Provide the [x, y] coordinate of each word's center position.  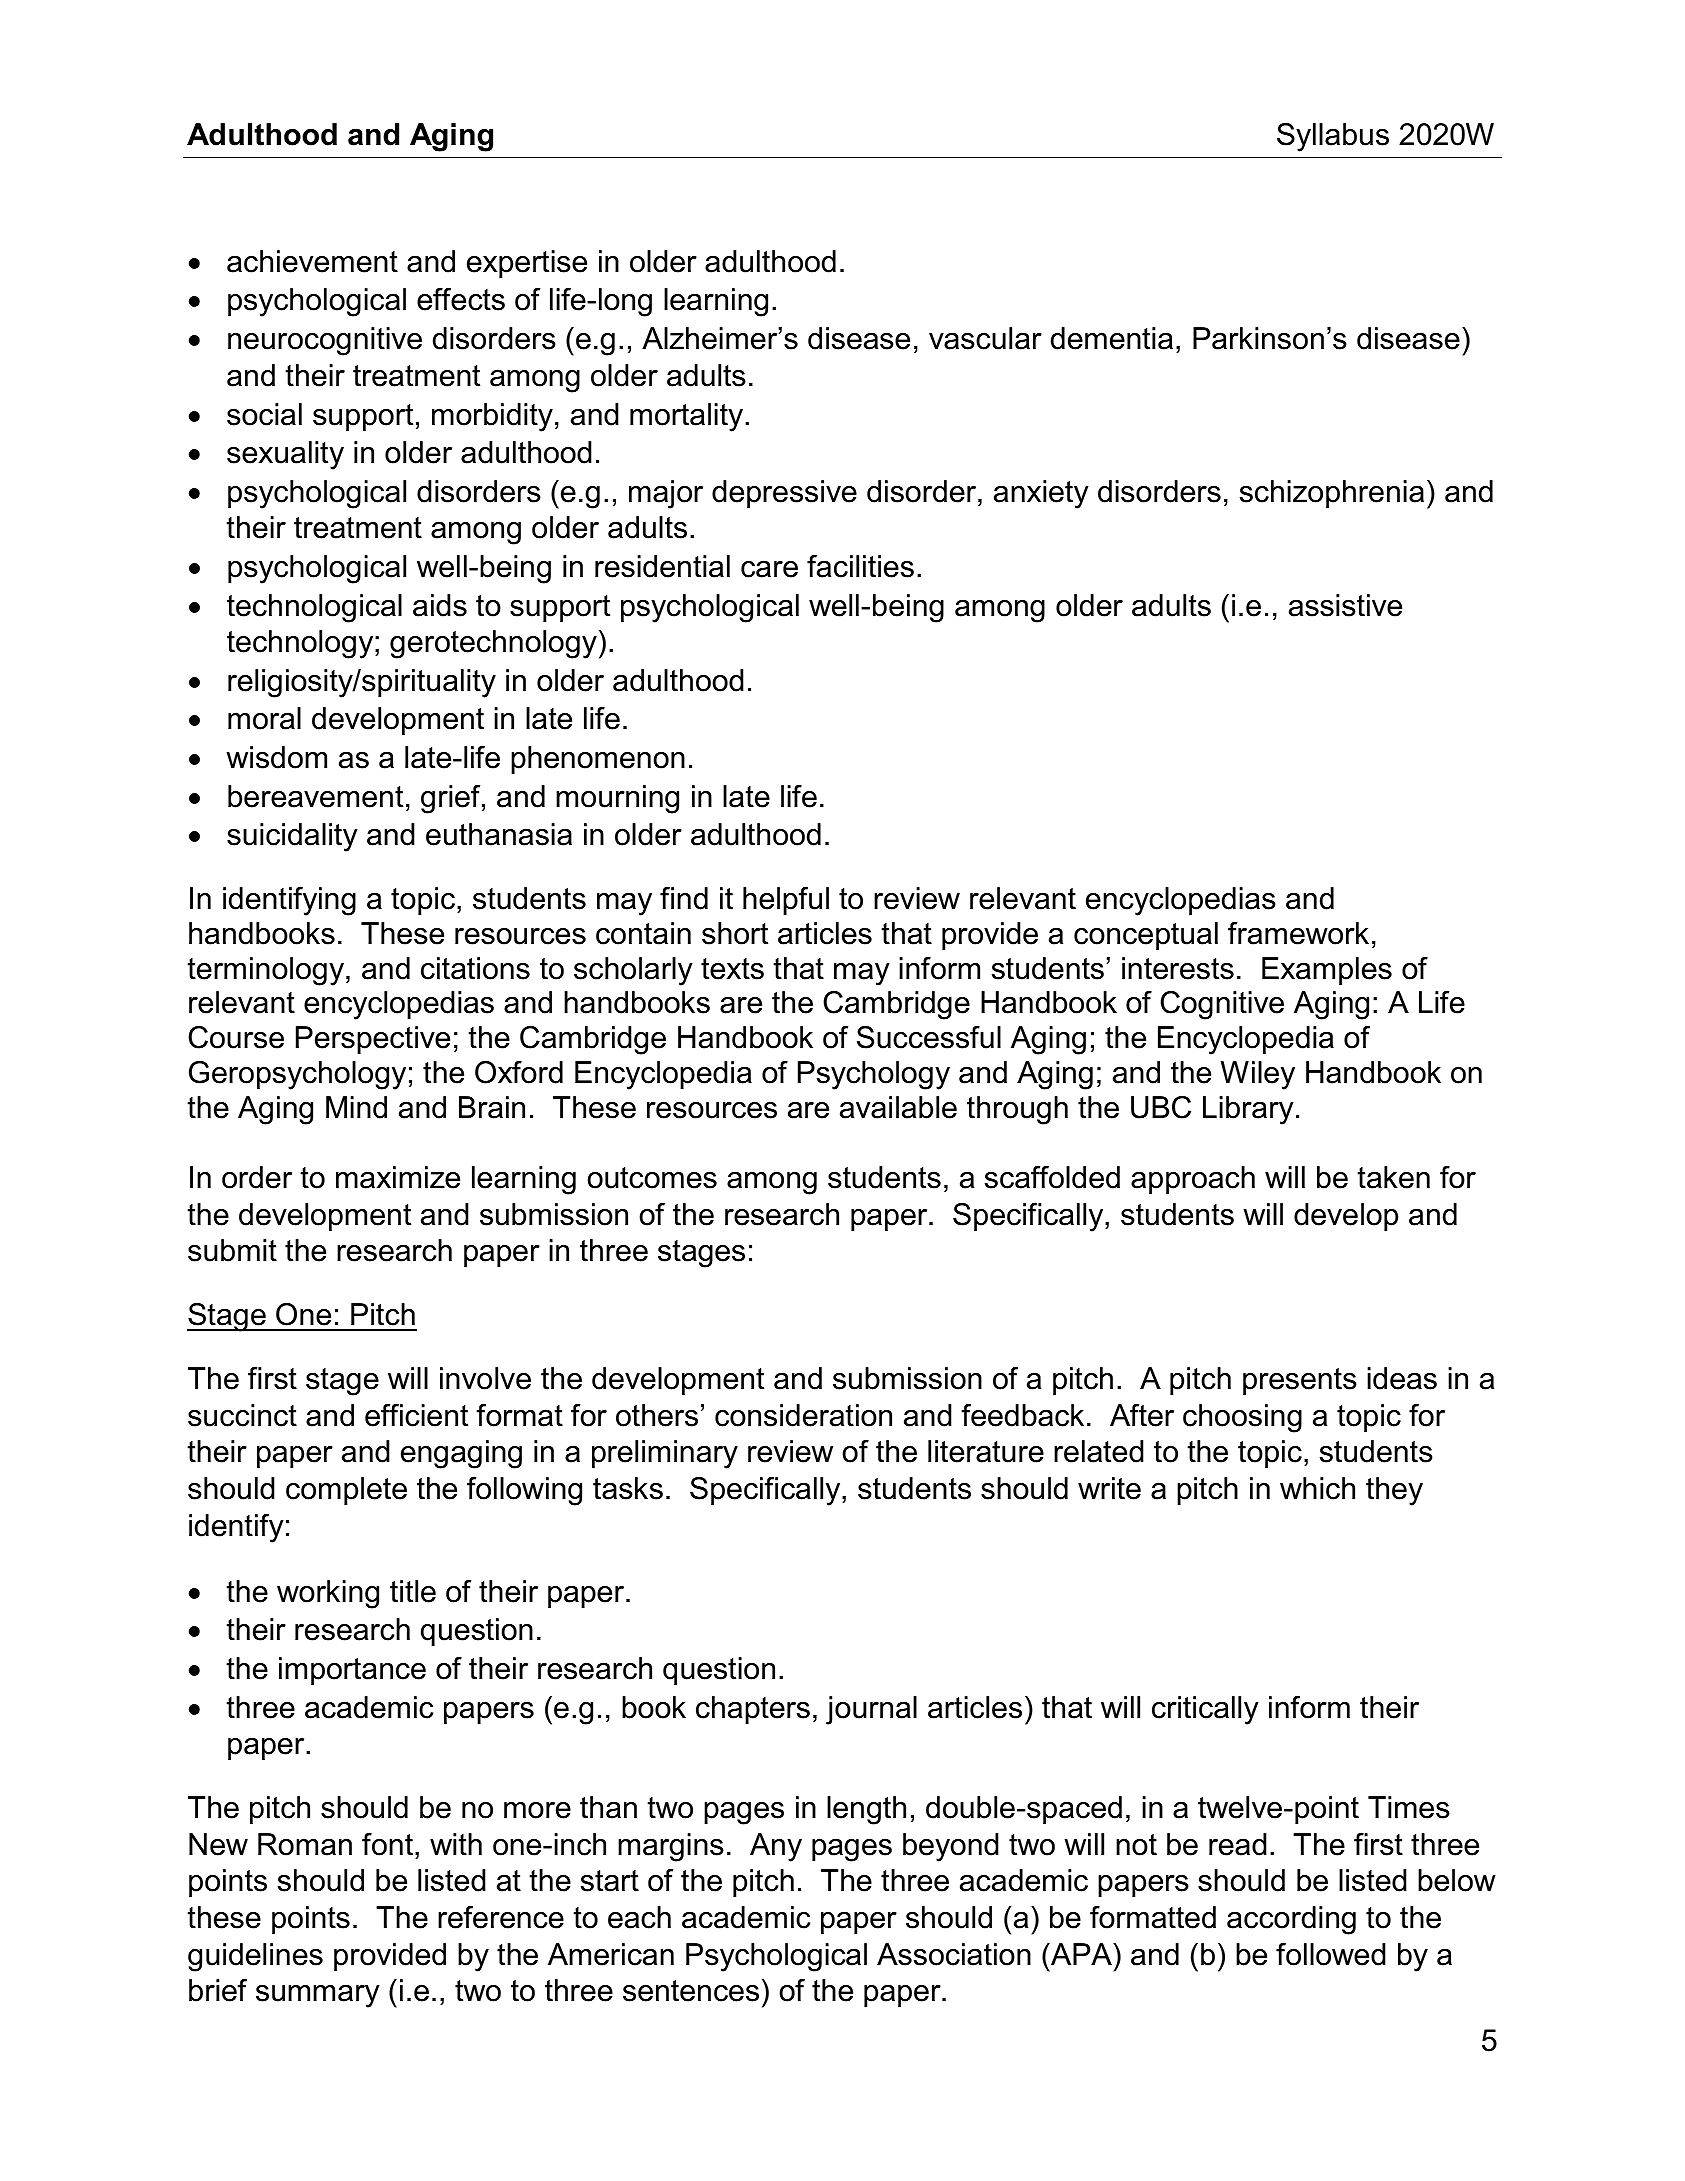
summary [318, 1996]
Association [954, 1954]
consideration [803, 1415]
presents [1300, 1381]
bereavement [315, 796]
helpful [786, 901]
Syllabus [1333, 137]
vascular [985, 338]
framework [1298, 933]
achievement [312, 261]
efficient [416, 1415]
